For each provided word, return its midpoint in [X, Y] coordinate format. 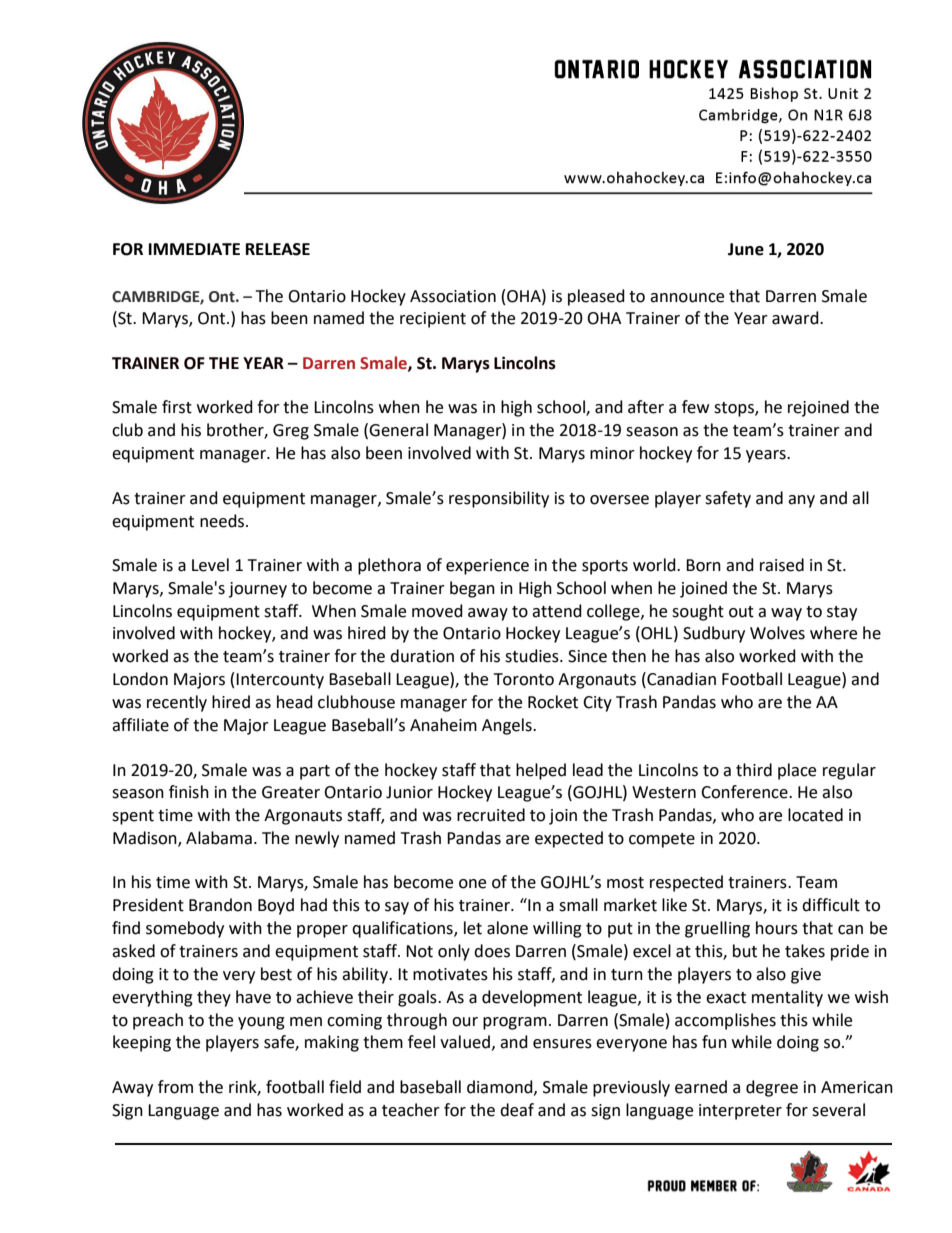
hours [777, 928]
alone [507, 928]
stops [735, 409]
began [472, 589]
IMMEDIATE [194, 249]
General [398, 430]
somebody [185, 929]
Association [453, 296]
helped [541, 771]
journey [258, 590]
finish [189, 792]
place [797, 771]
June [746, 249]
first [177, 407]
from [175, 1087]
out [741, 612]
